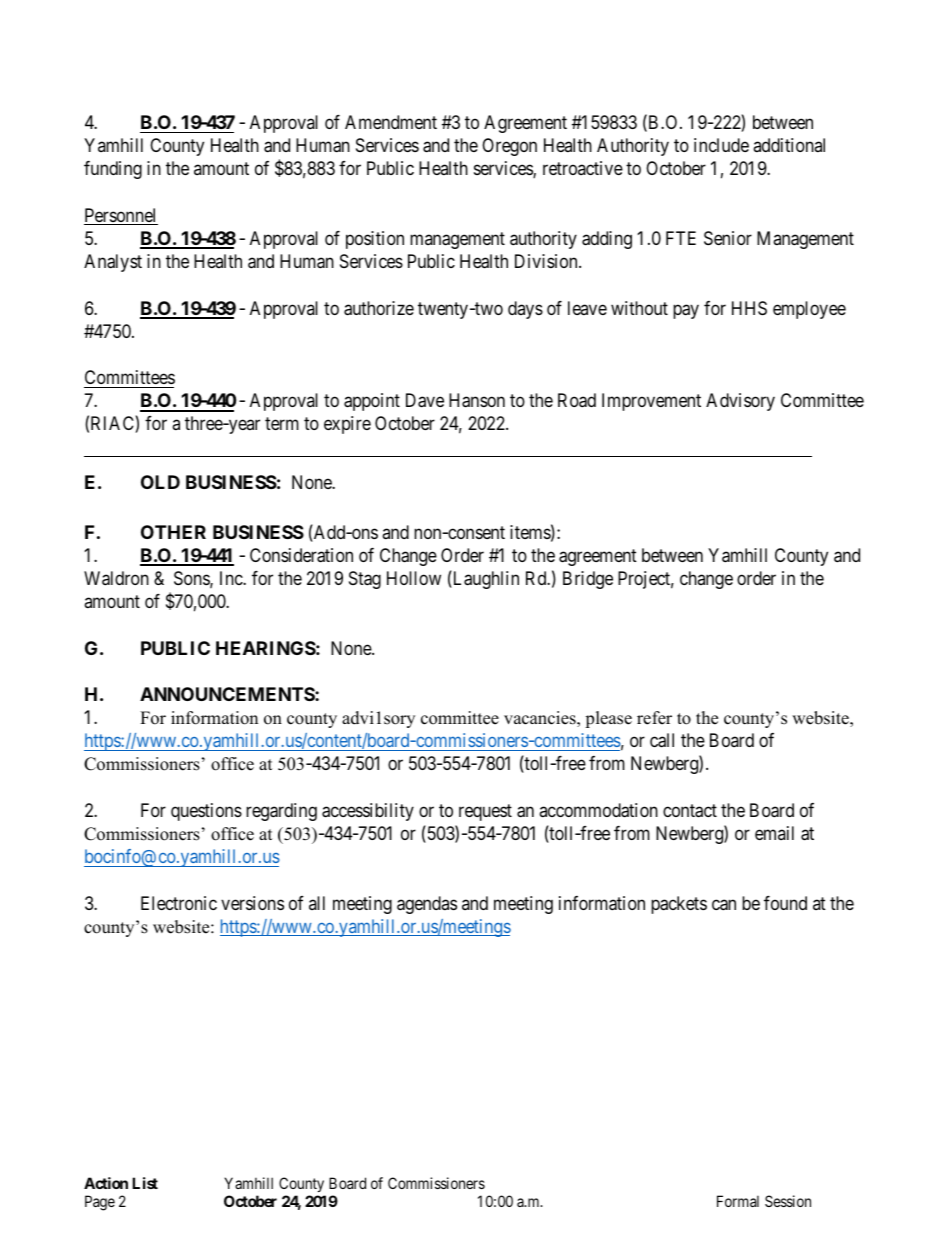 The width and height of the screenshot is (952, 1233). Describe the element at coordinates (145, 1183) in the screenshot. I see `List` at that location.
